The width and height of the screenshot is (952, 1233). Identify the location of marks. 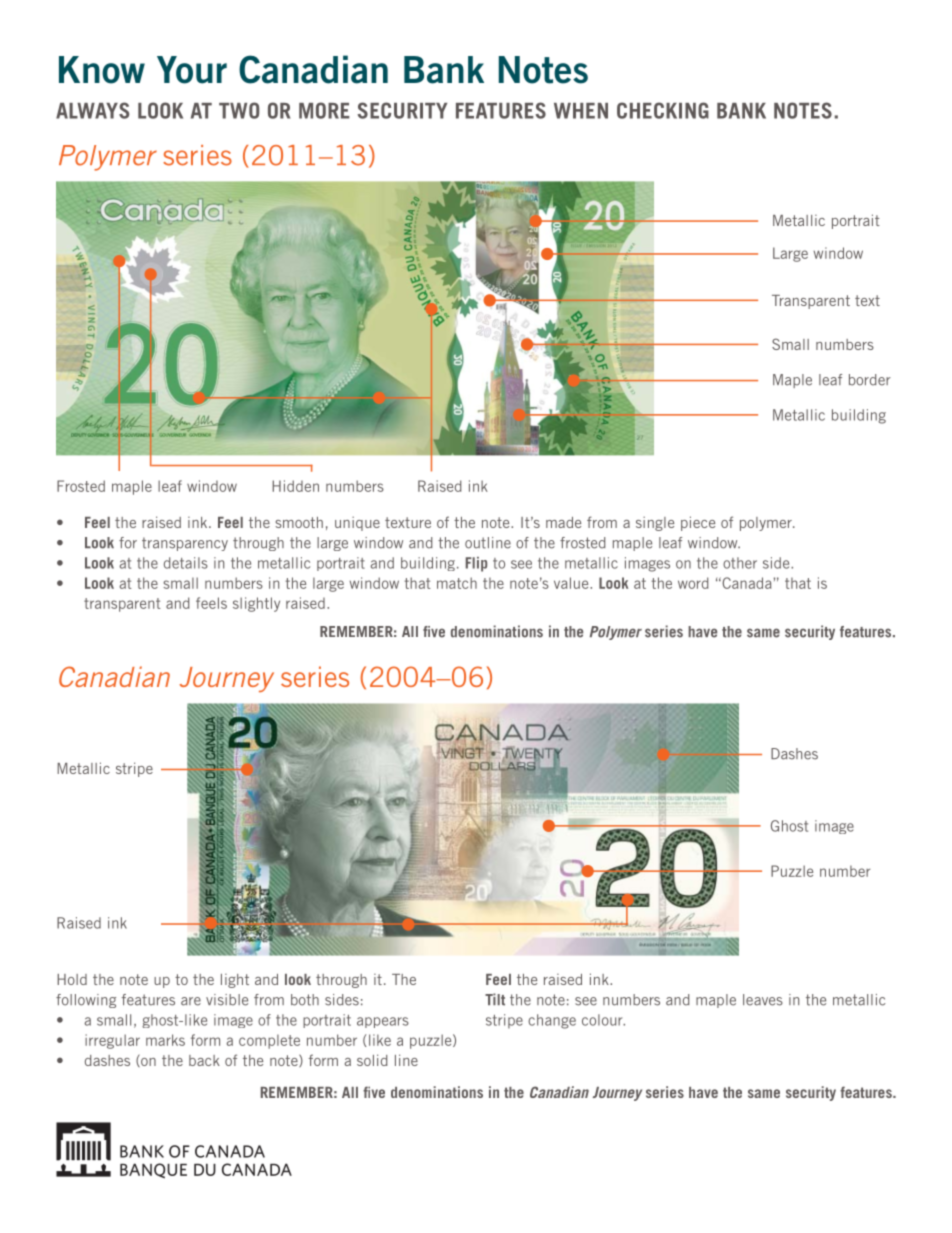
(165, 1040).
